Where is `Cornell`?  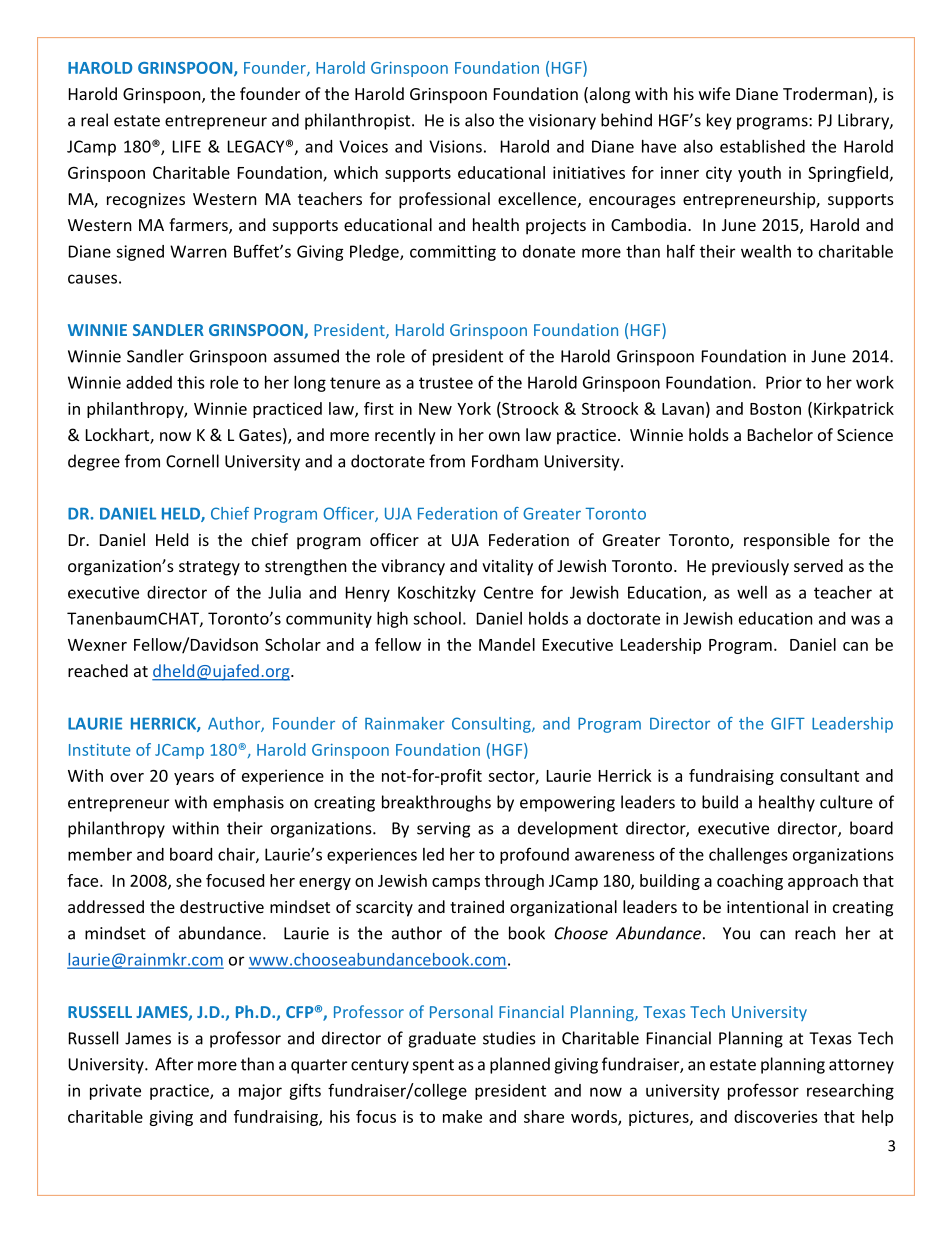 Cornell is located at coordinates (192, 461).
